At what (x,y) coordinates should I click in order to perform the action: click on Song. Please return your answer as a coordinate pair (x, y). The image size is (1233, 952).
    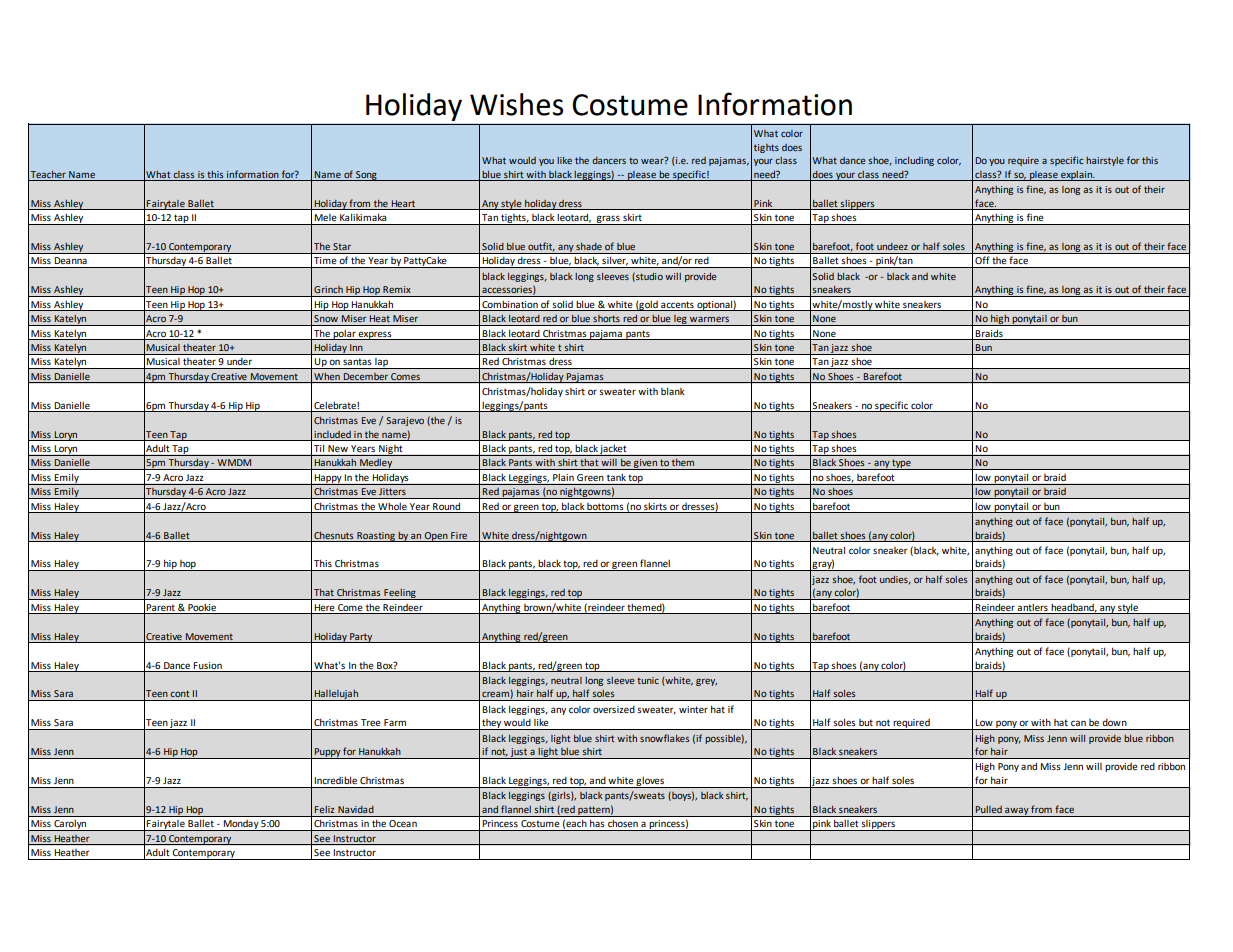
    Looking at the image, I should click on (366, 176).
